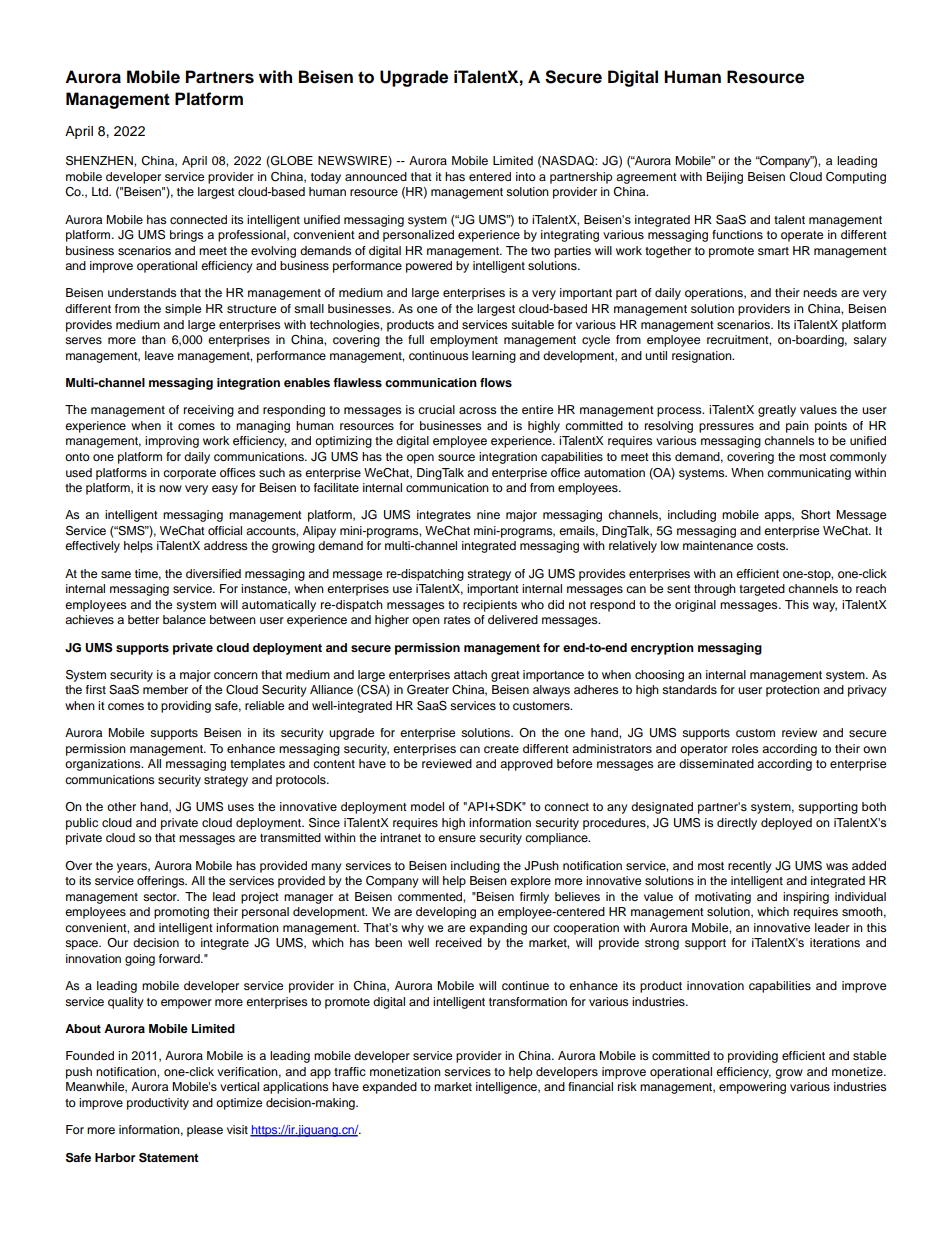 This screenshot has width=952, height=1233. Describe the element at coordinates (488, 514) in the screenshot. I see `nine` at that location.
